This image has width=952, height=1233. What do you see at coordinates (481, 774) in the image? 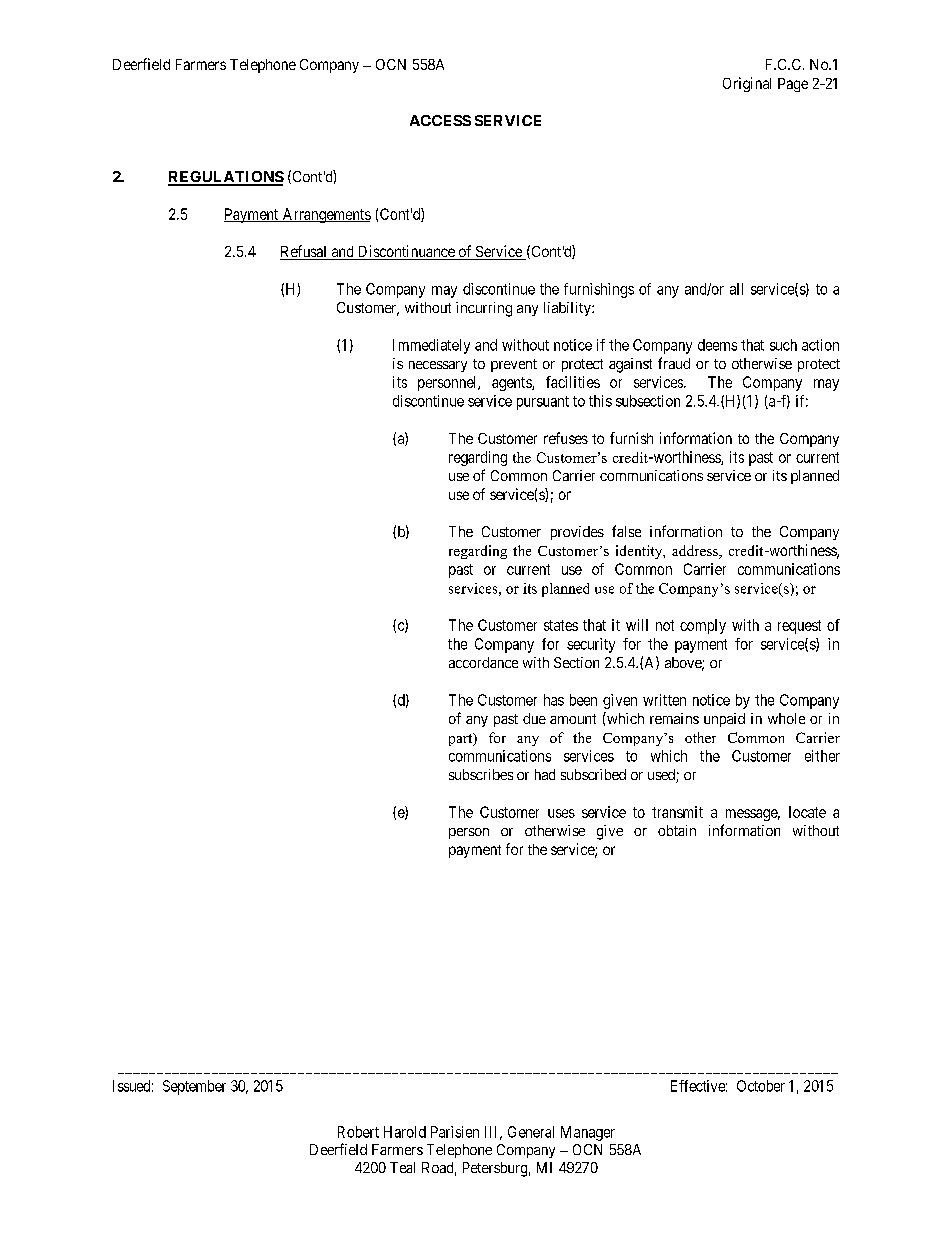
I see `subscribes` at bounding box center [481, 774].
